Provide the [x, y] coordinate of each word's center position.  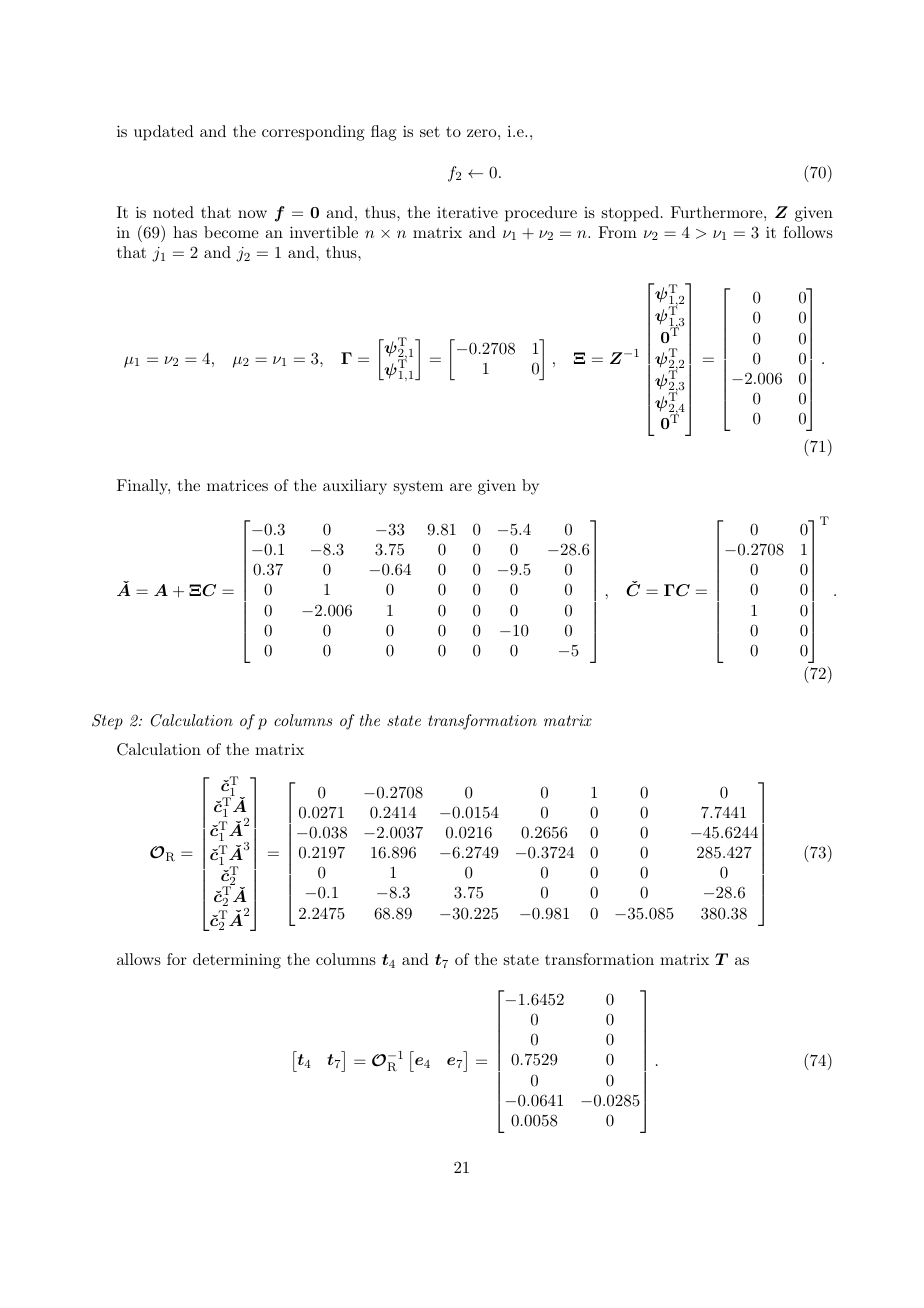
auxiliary [355, 487]
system [418, 488]
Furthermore [717, 212]
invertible [324, 232]
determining [237, 961]
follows [808, 232]
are [461, 487]
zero [481, 133]
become [231, 232]
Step [107, 722]
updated [164, 133]
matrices [237, 485]
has [185, 232]
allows [139, 959]
